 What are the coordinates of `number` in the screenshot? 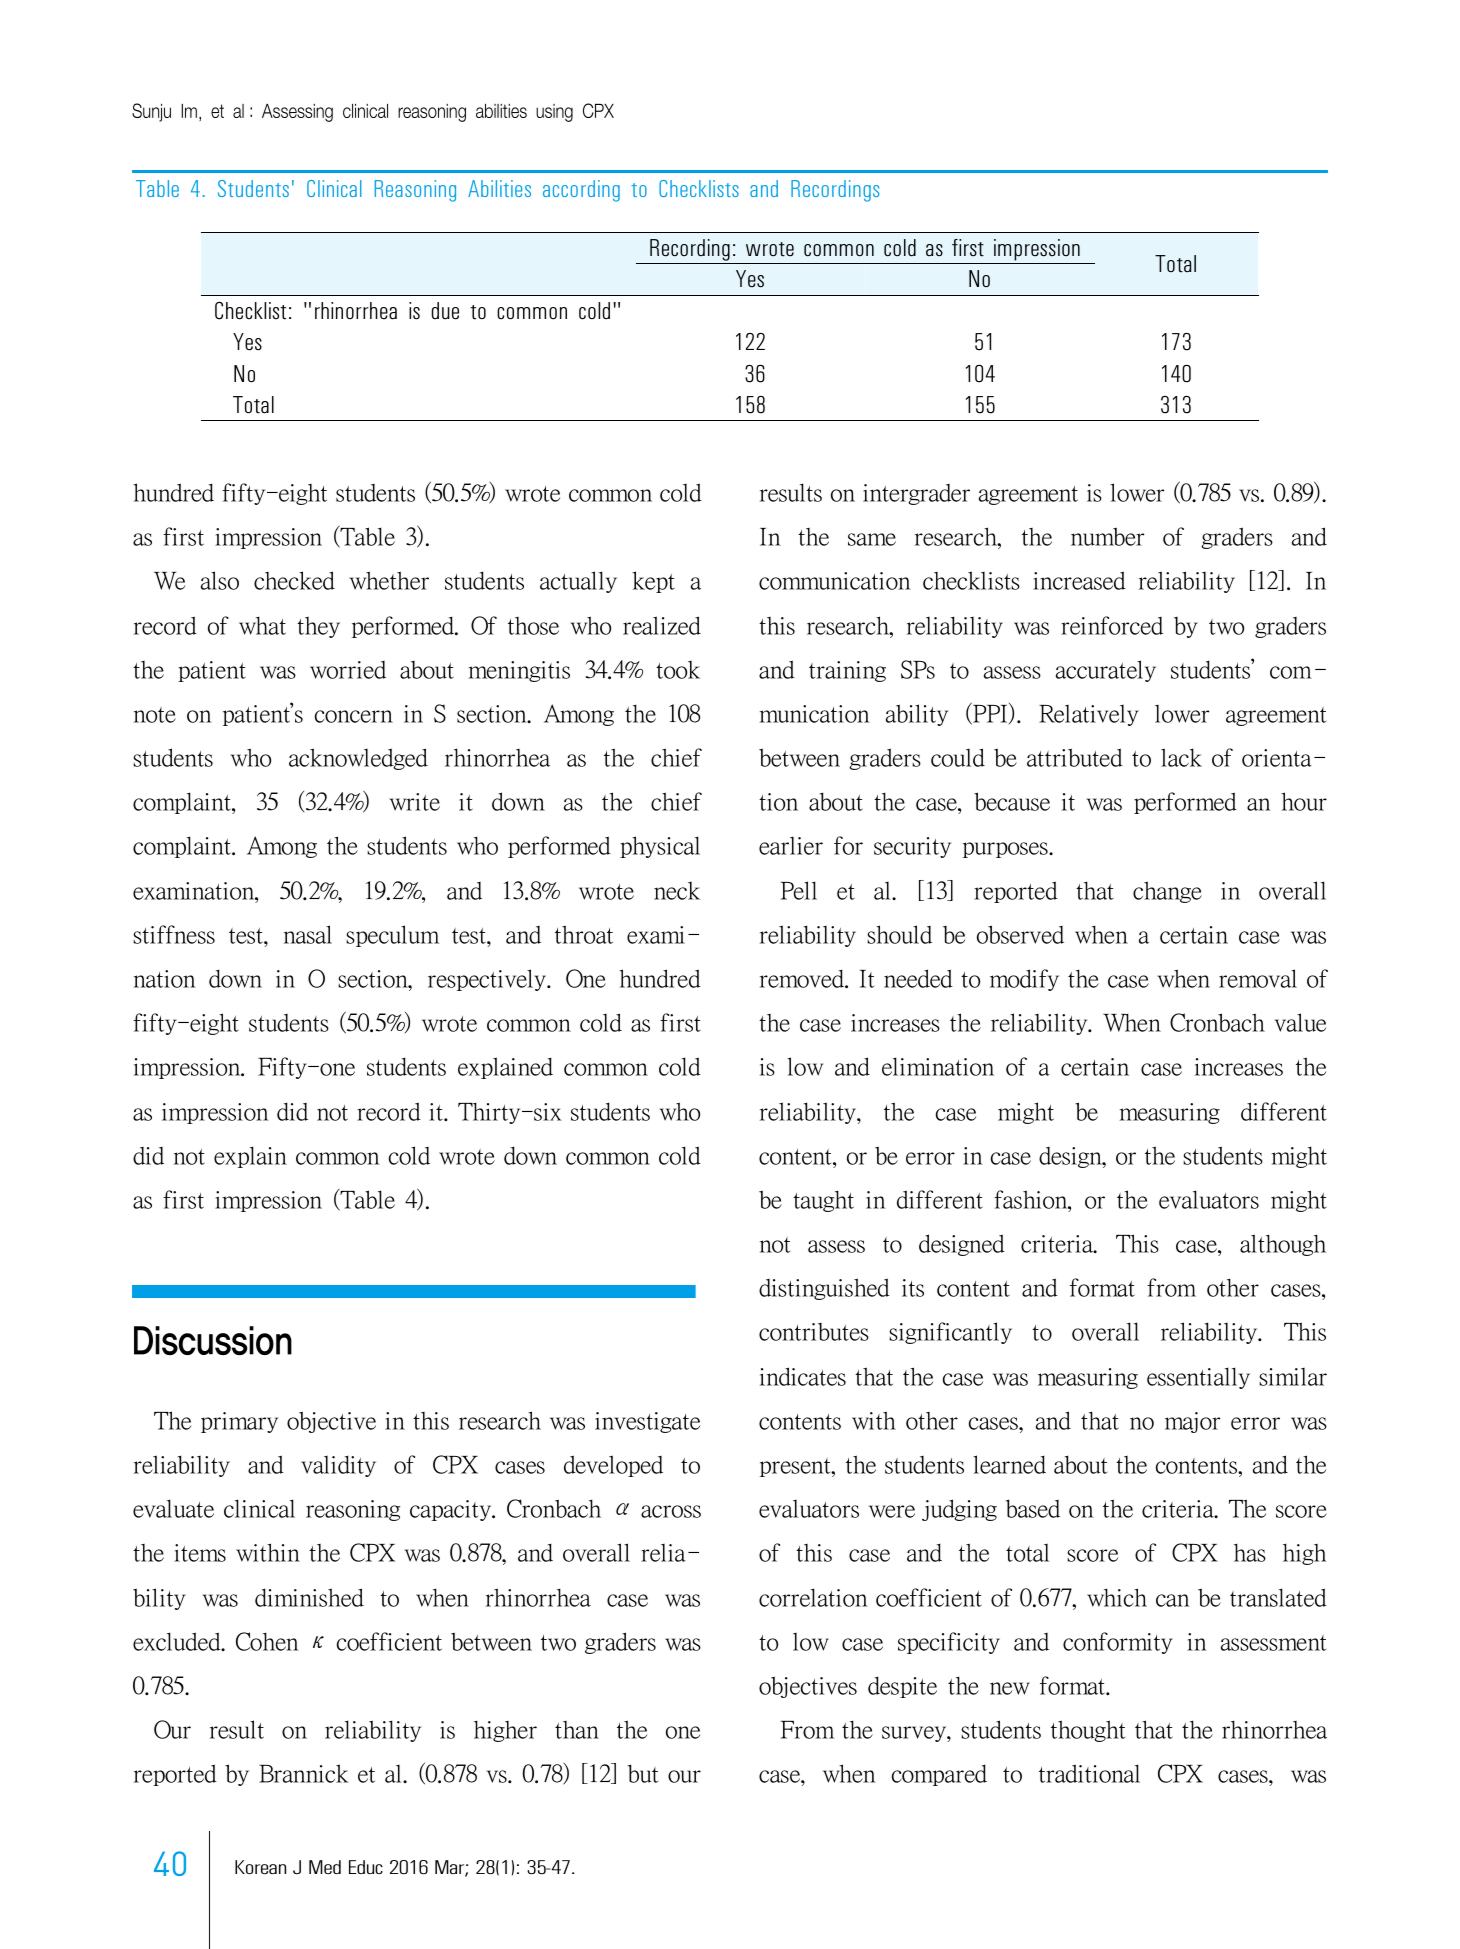 It's located at (1107, 536).
